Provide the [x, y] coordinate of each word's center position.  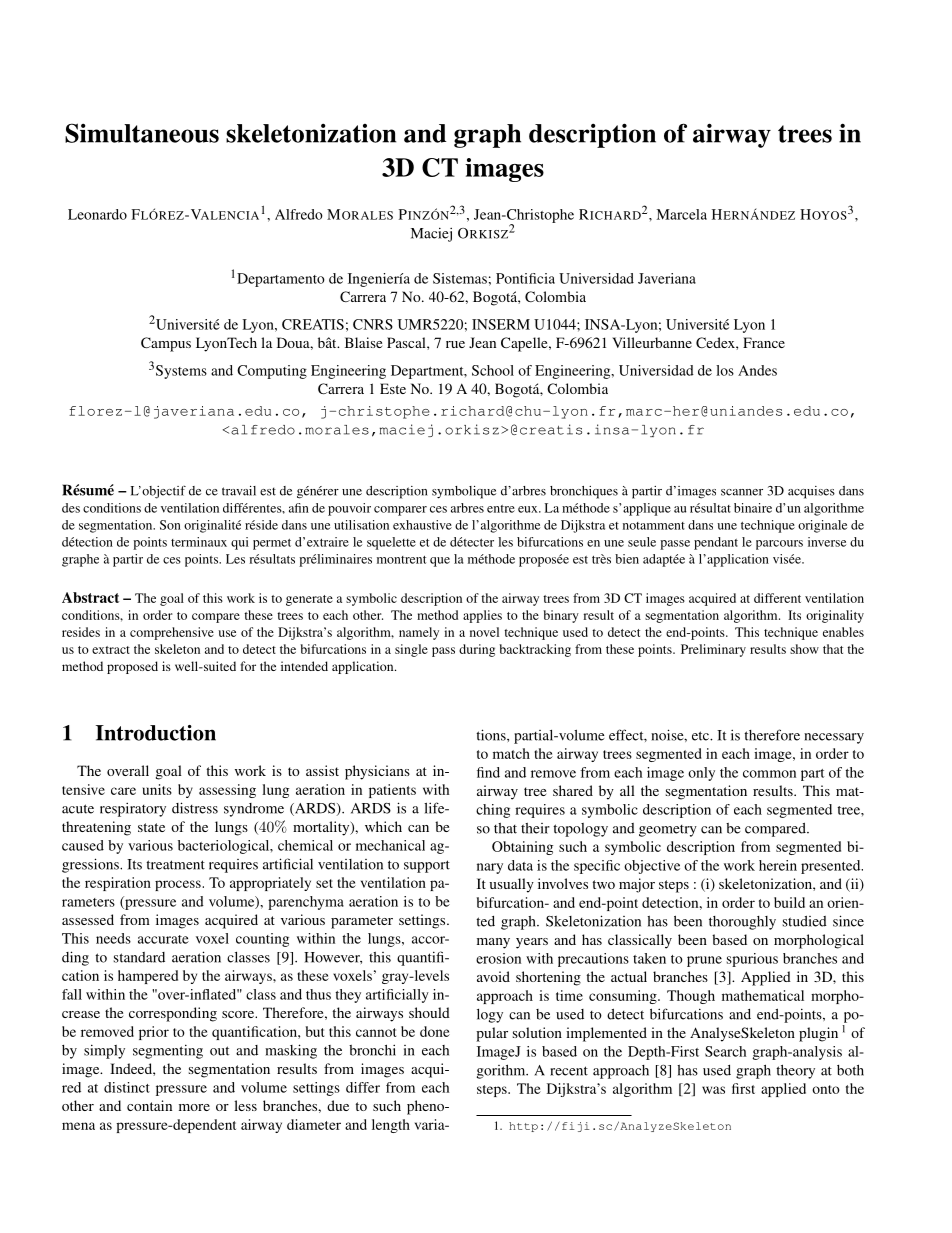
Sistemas [460, 278]
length [391, 1126]
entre [501, 509]
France [764, 342]
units [157, 789]
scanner [742, 492]
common [769, 774]
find [488, 772]
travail [239, 491]
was [713, 1090]
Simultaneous [142, 133]
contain [149, 1105]
